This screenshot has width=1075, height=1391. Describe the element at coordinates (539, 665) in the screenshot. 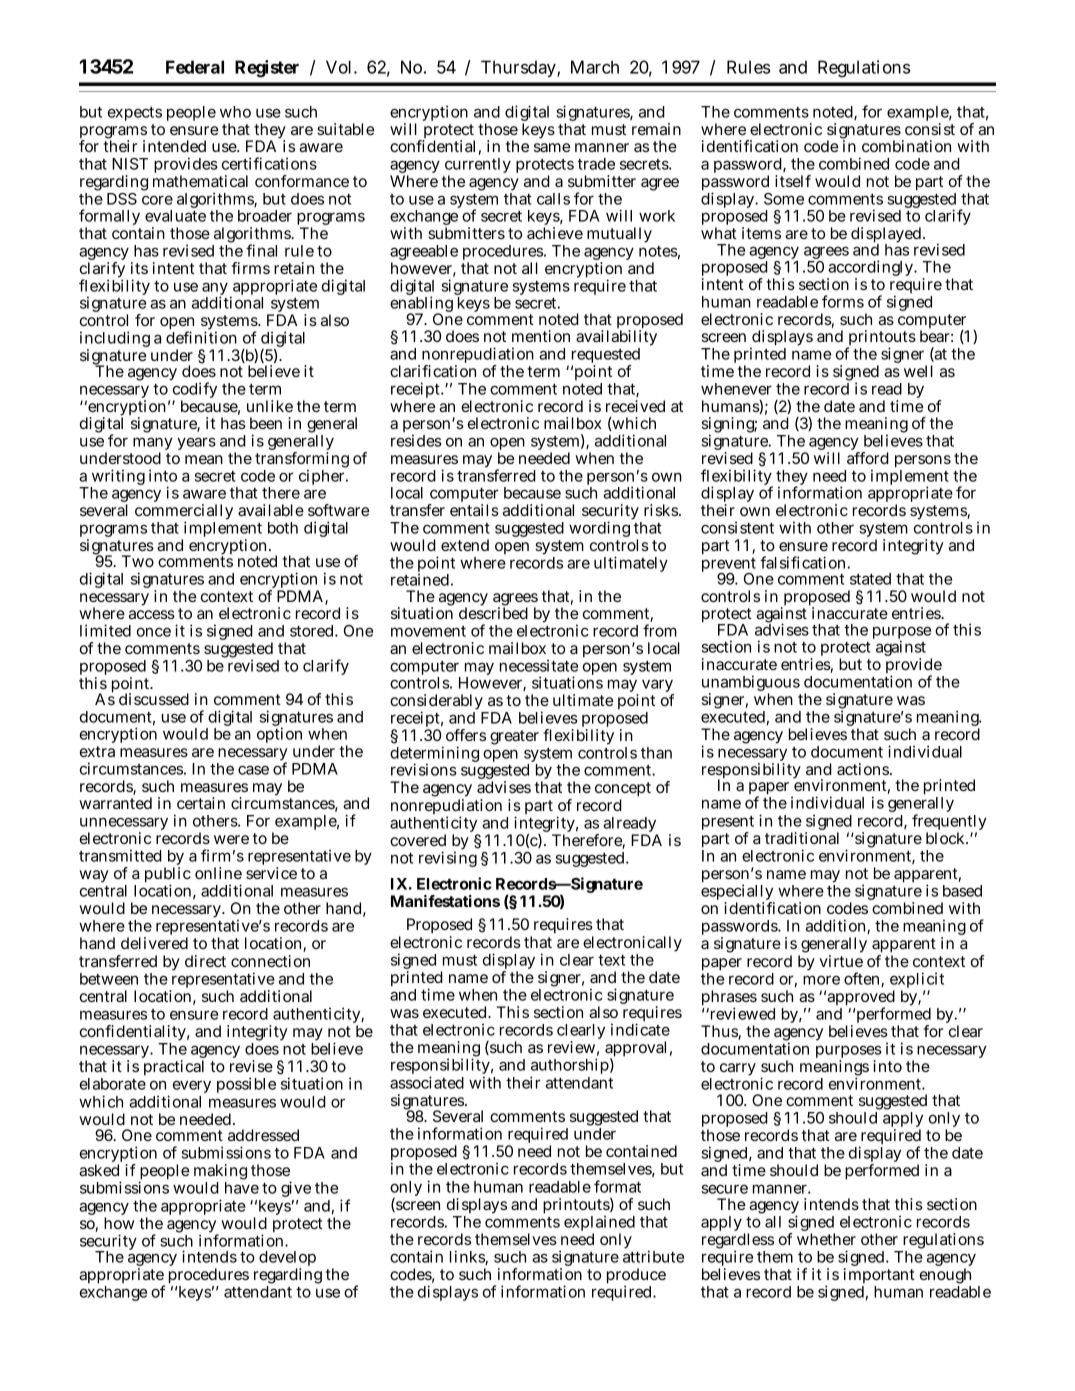

I see `necessitate` at that location.
